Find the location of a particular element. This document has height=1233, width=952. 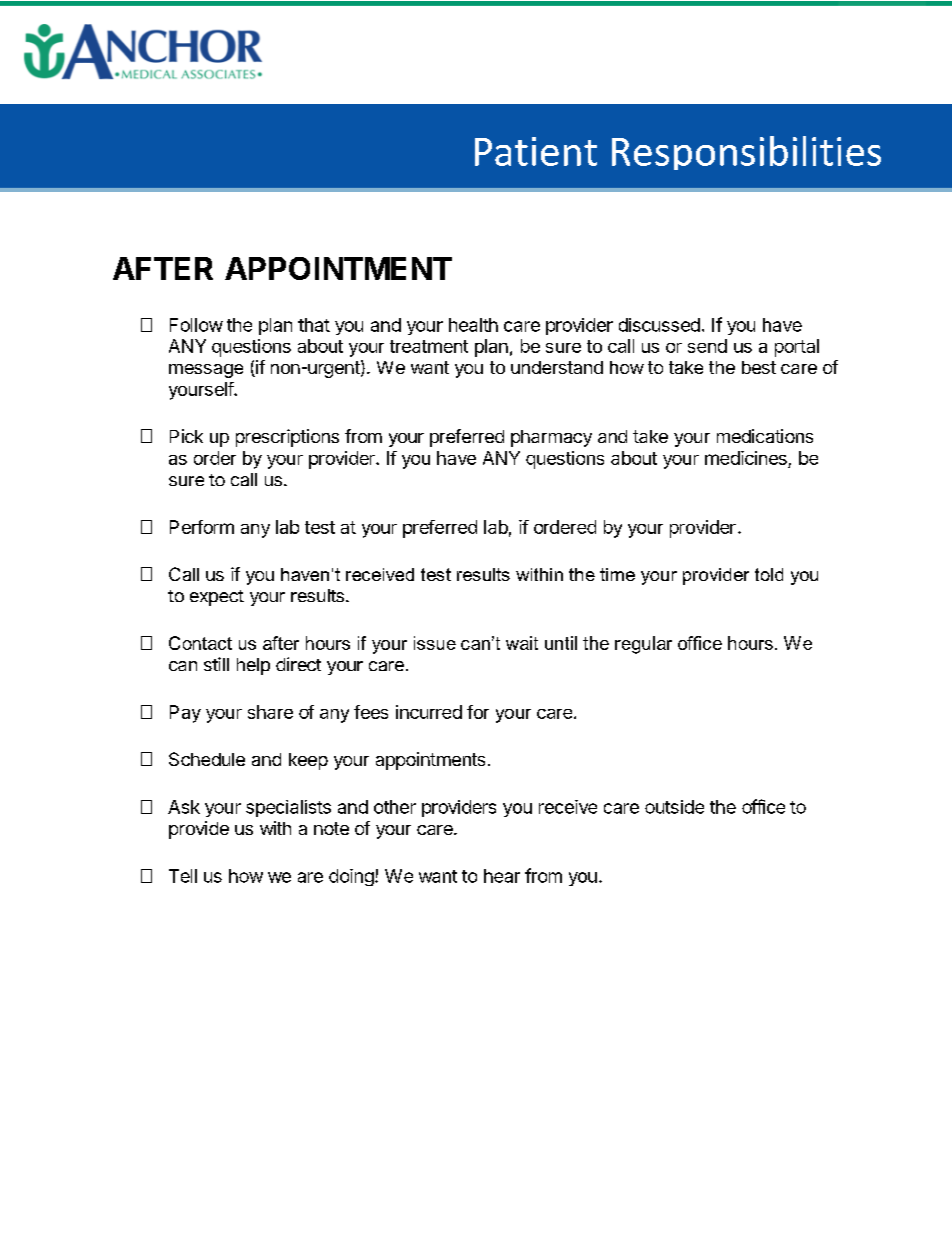

Follow is located at coordinates (196, 325).
